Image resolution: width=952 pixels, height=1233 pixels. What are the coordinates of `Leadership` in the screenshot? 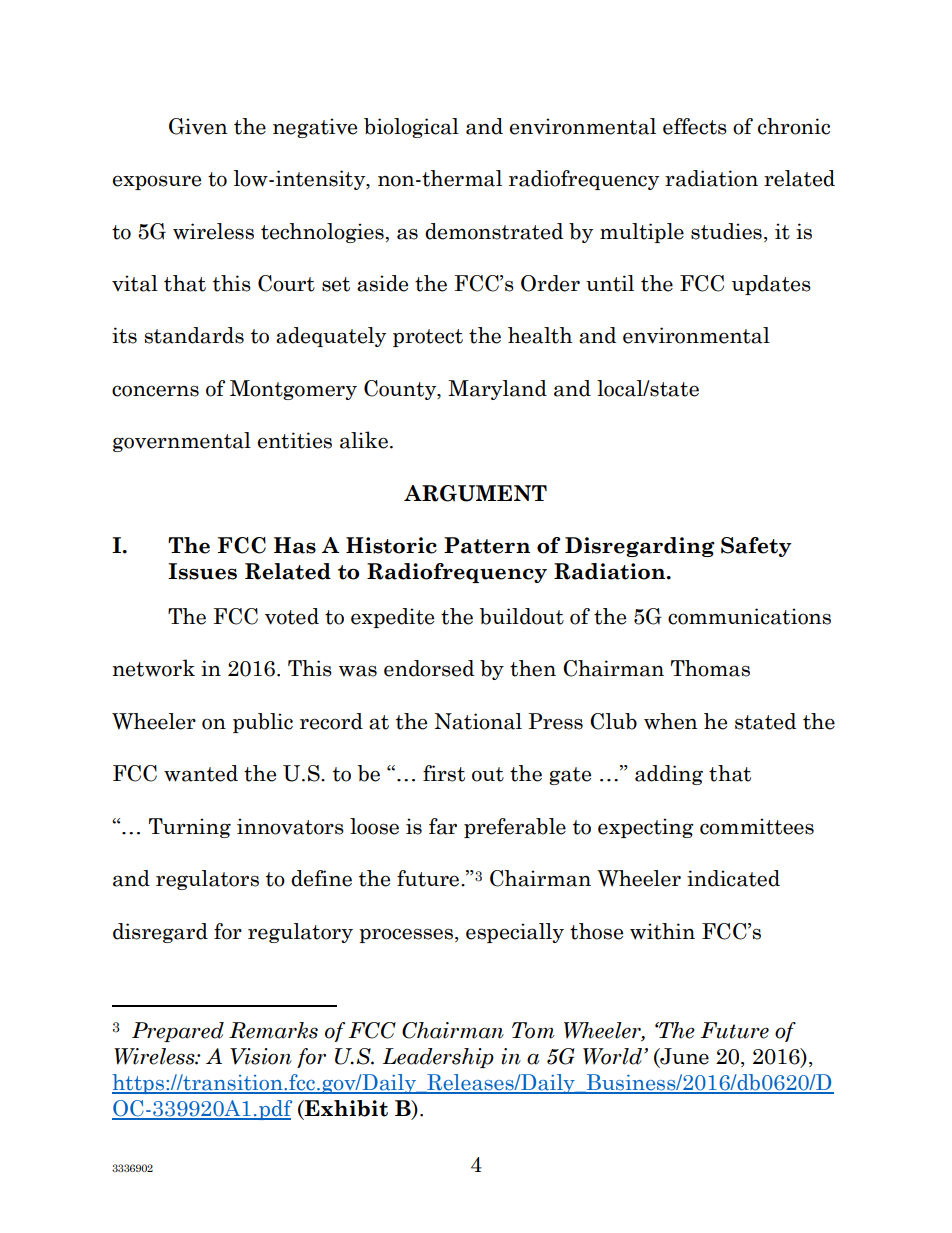 It's located at (438, 1058).
